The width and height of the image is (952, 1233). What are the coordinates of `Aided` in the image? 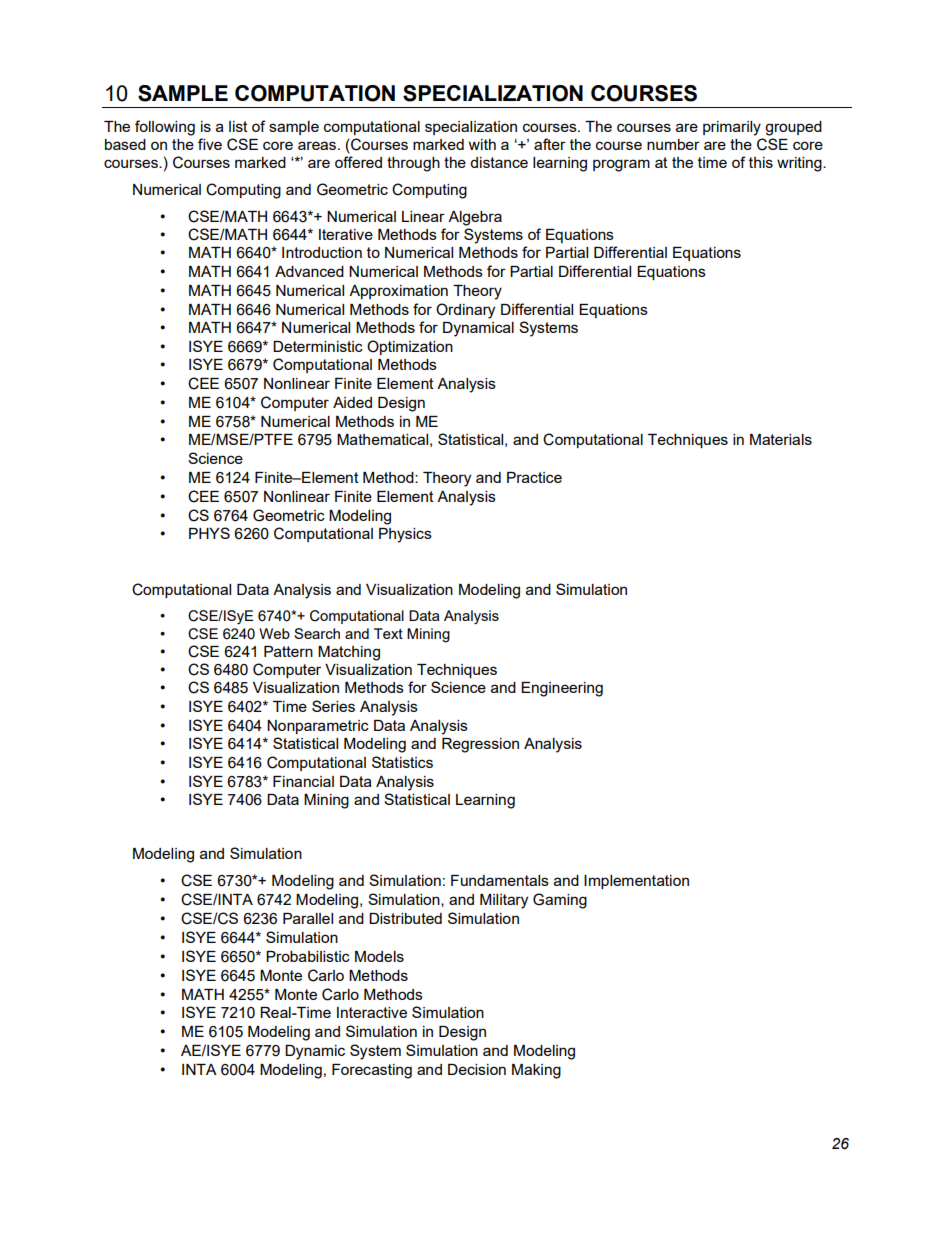 It's located at (352, 402).
